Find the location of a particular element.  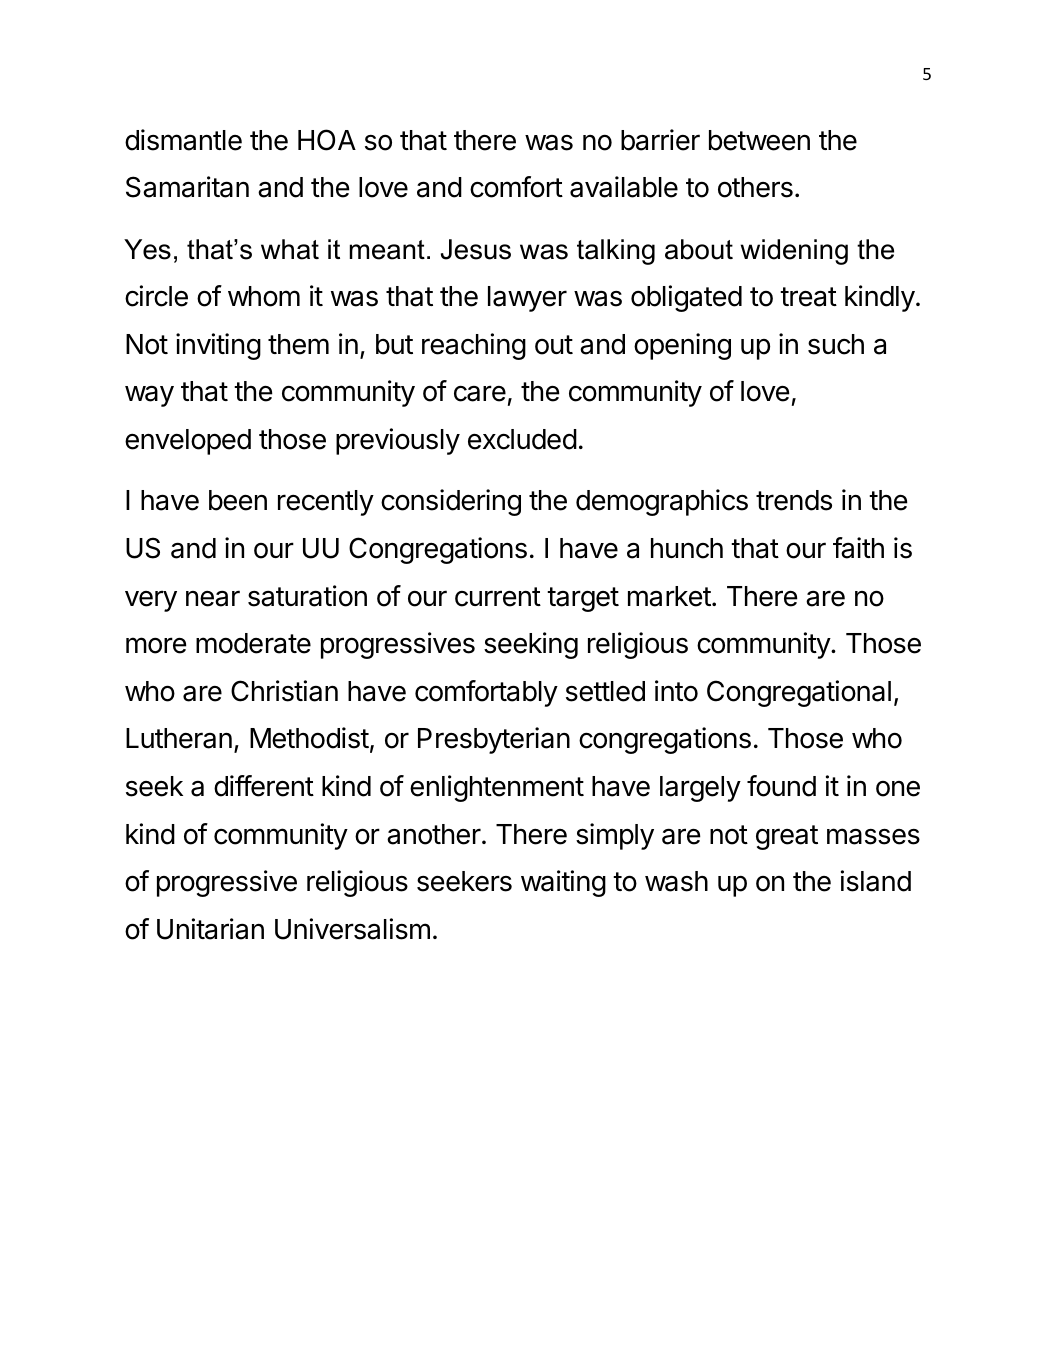

Samaritan is located at coordinates (187, 187).
